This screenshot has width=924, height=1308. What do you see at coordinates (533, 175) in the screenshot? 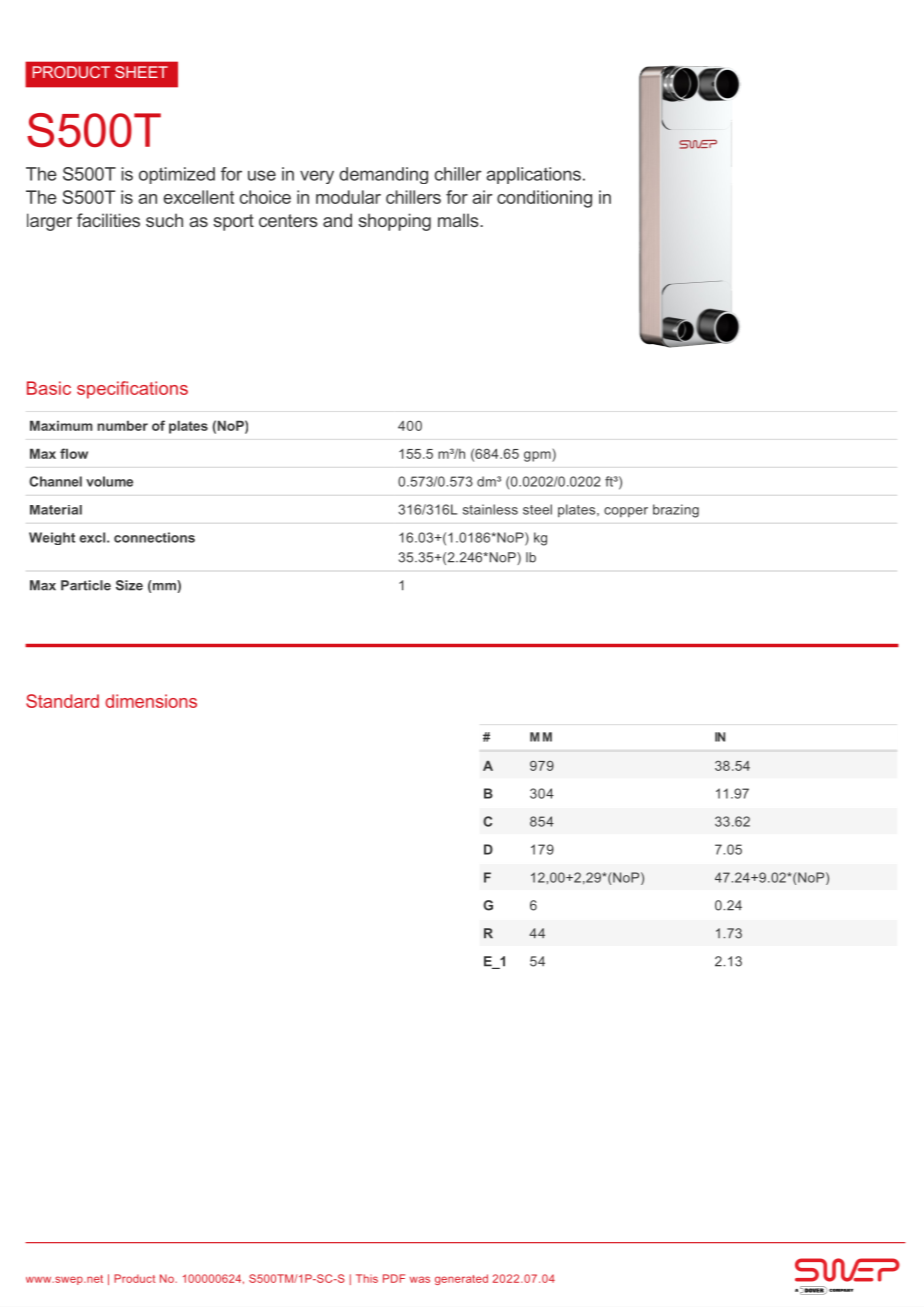
I see `applications` at bounding box center [533, 175].
